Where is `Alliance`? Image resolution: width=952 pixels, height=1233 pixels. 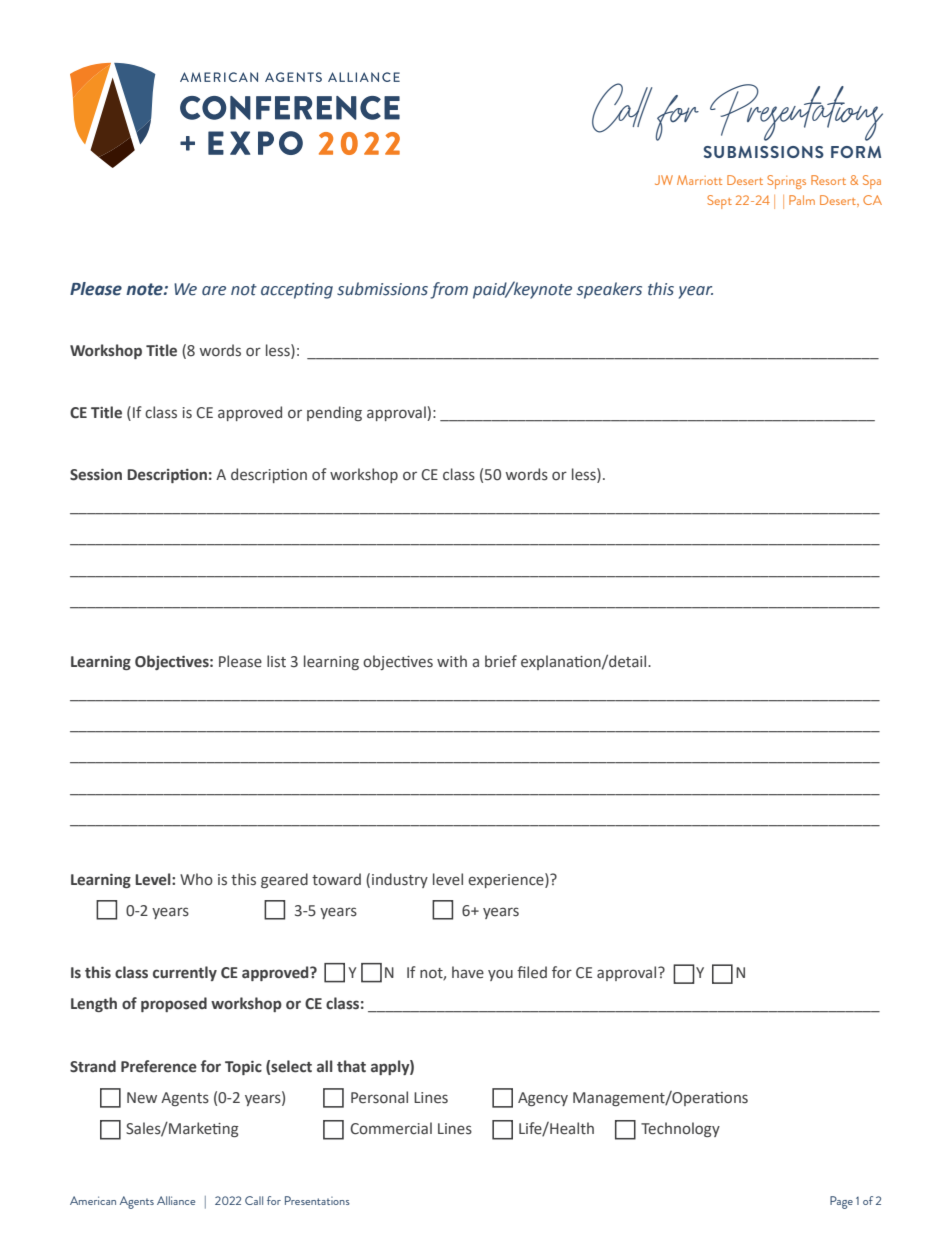 Alliance is located at coordinates (176, 1200).
